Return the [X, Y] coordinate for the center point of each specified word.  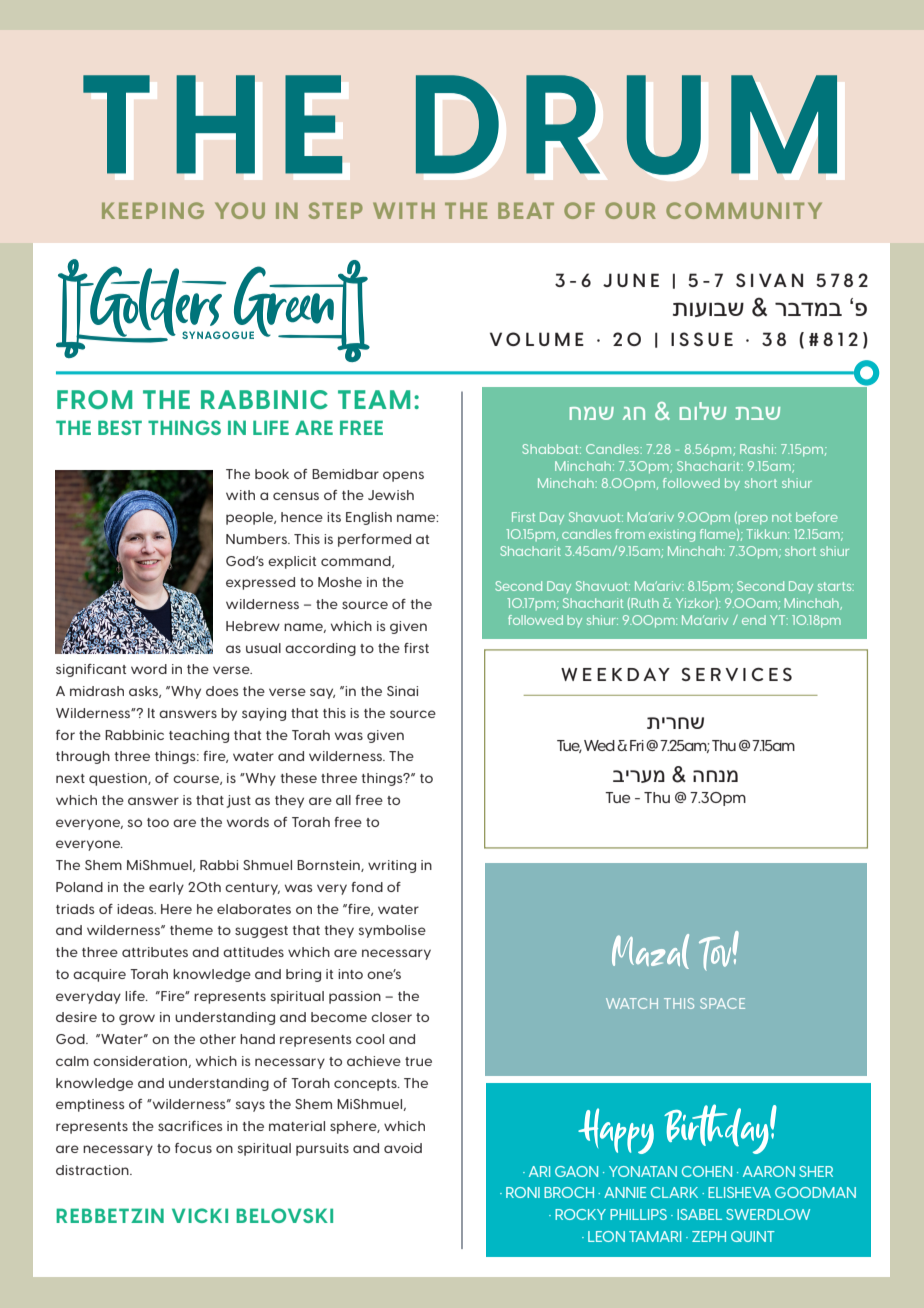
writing [392, 866]
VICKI [200, 1215]
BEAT [526, 210]
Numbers [257, 539]
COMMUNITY [744, 210]
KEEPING [153, 210]
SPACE [722, 1003]
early [166, 888]
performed [374, 540]
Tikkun [767, 534]
